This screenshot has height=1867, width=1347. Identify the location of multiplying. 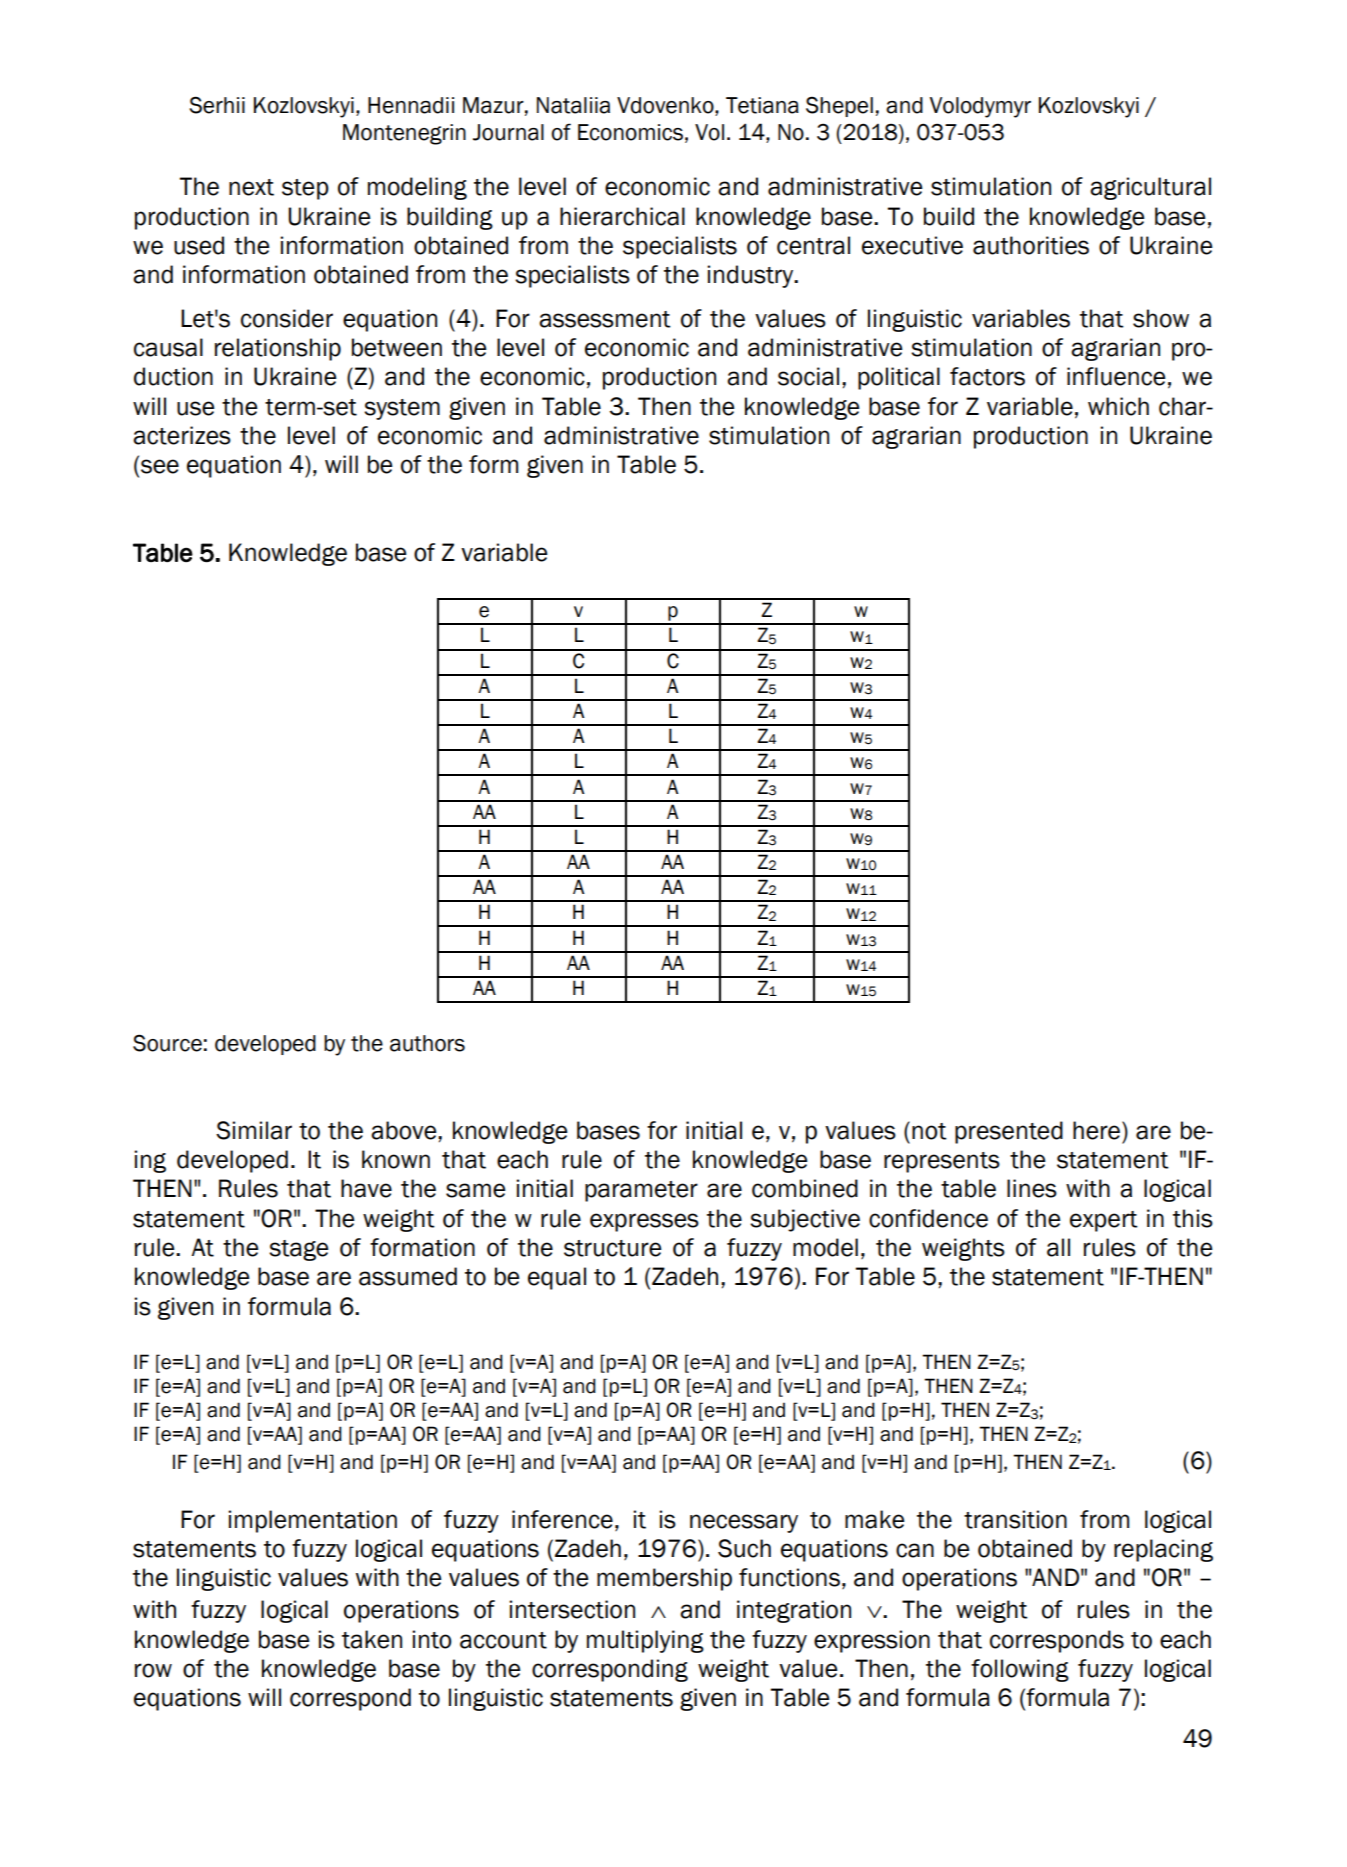
(645, 1641).
